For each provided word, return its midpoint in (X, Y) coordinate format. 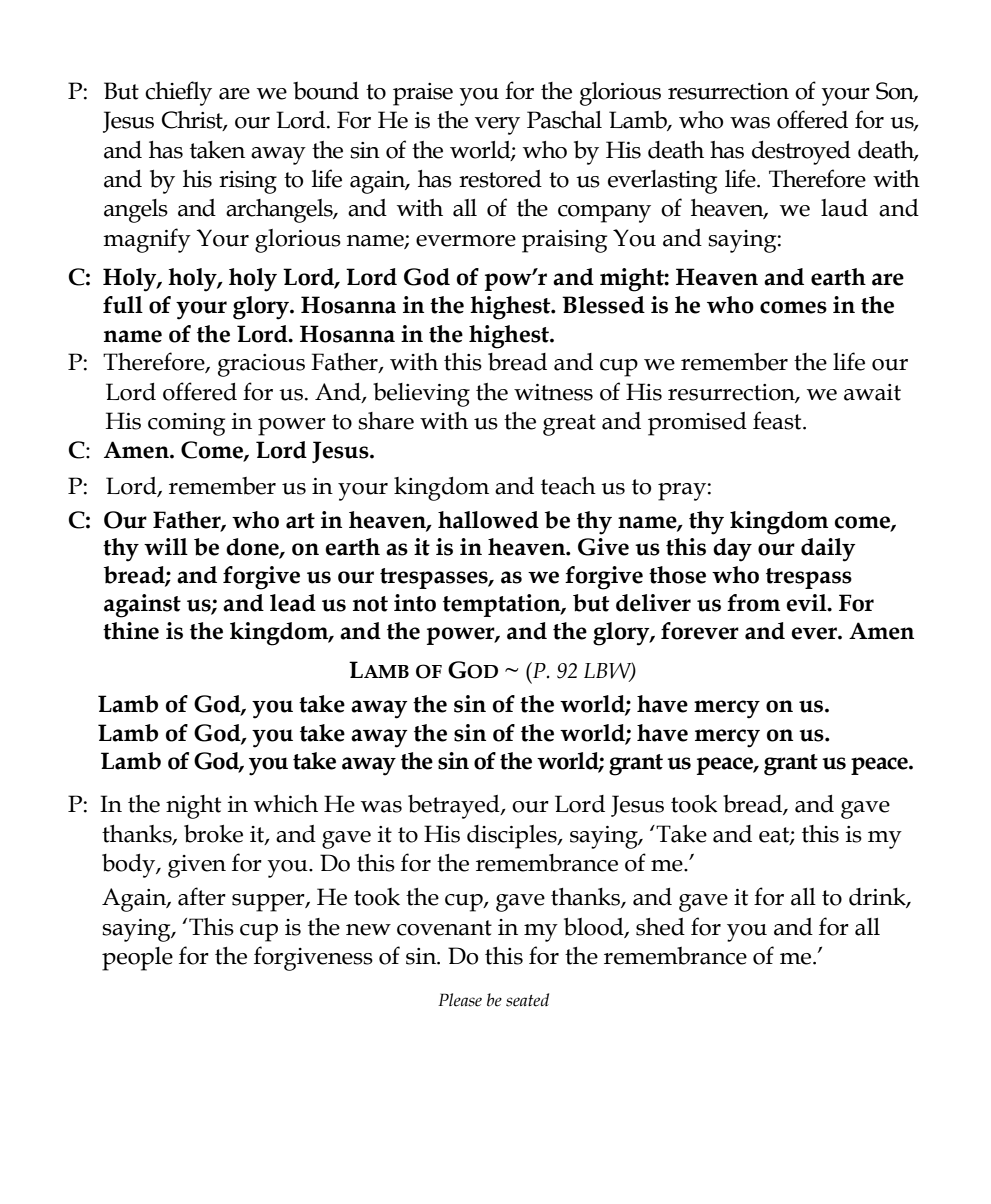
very (497, 126)
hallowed (488, 520)
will (166, 546)
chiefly (178, 93)
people (137, 959)
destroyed (801, 153)
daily (828, 550)
